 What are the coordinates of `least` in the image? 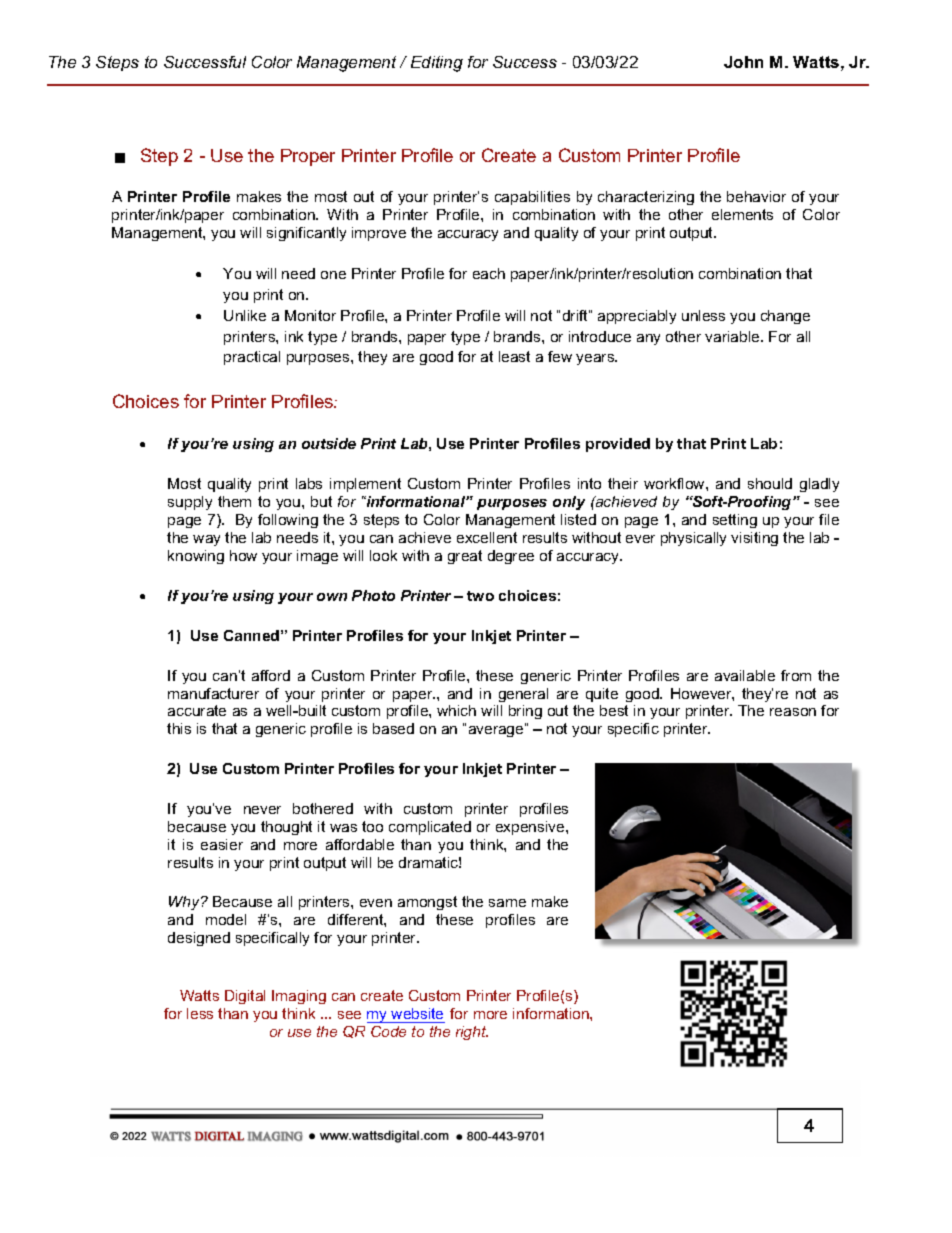 It's located at (514, 356).
